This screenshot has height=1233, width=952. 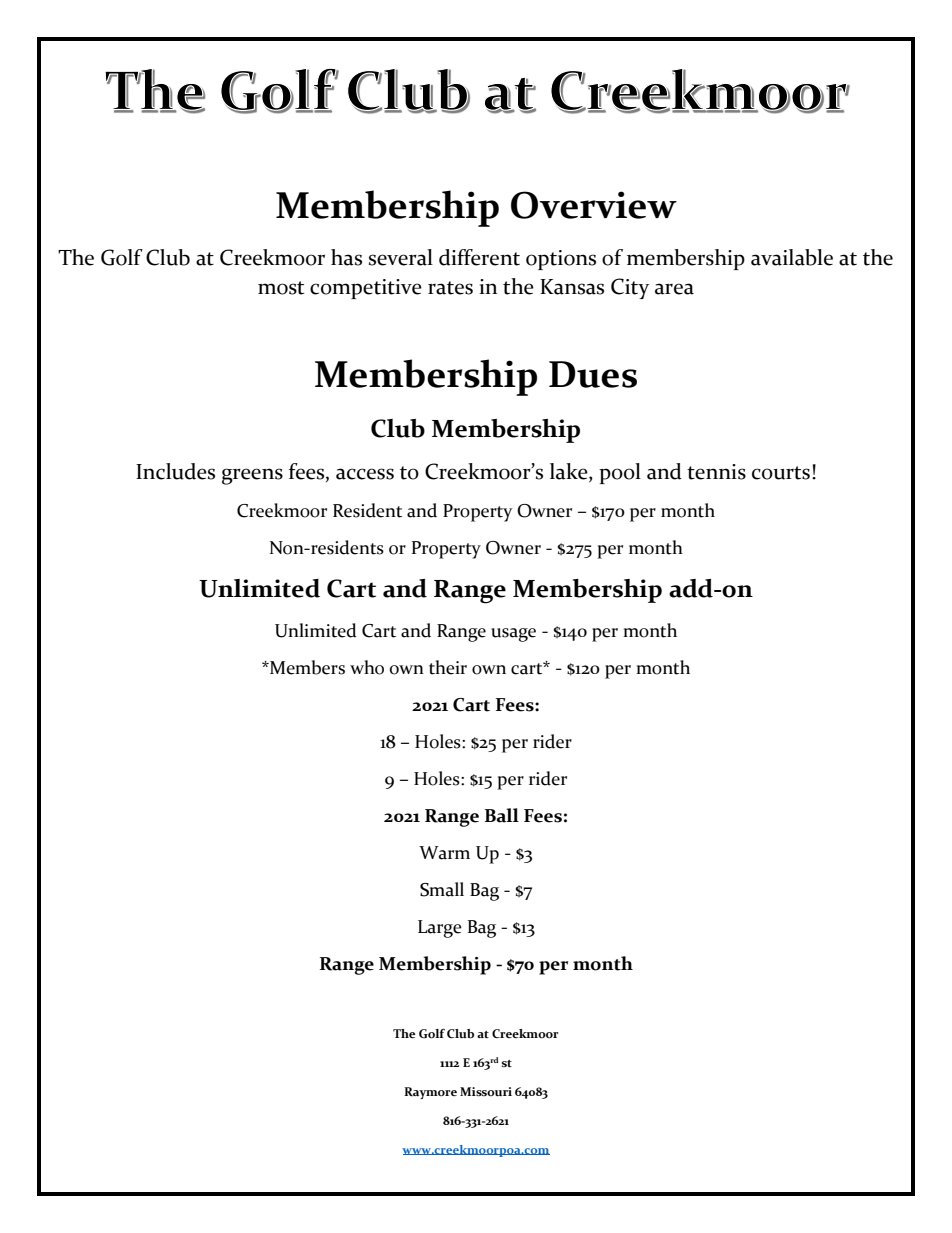 I want to click on different, so click(x=479, y=257).
